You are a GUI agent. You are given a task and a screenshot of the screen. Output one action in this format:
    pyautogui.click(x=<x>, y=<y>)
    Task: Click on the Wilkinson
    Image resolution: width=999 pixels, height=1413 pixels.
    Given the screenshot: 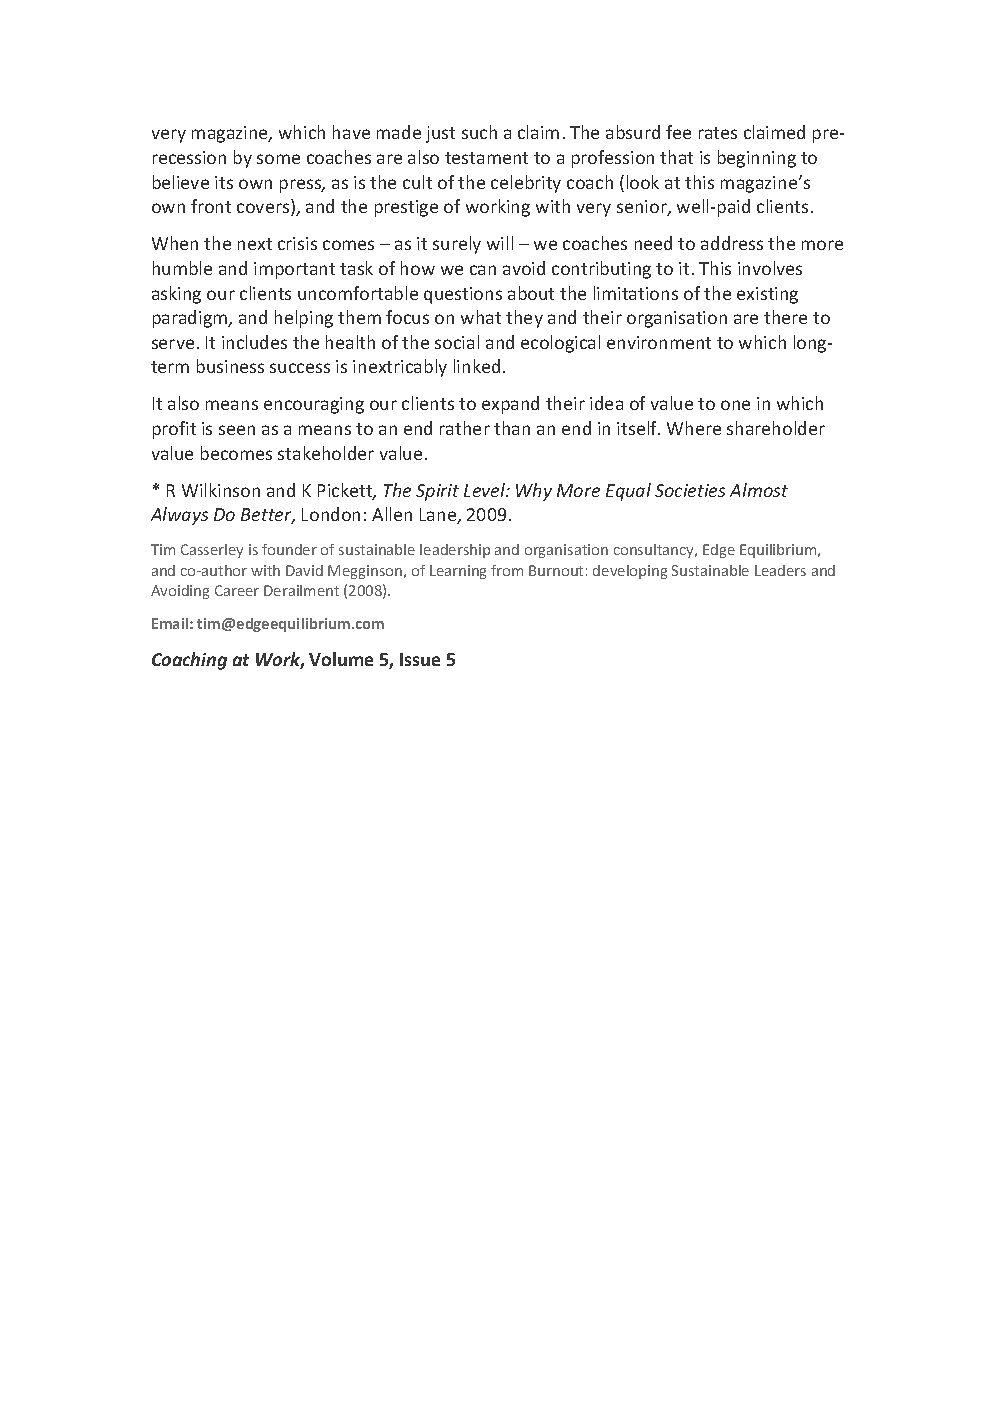 What is the action you would take?
    pyautogui.click(x=221, y=490)
